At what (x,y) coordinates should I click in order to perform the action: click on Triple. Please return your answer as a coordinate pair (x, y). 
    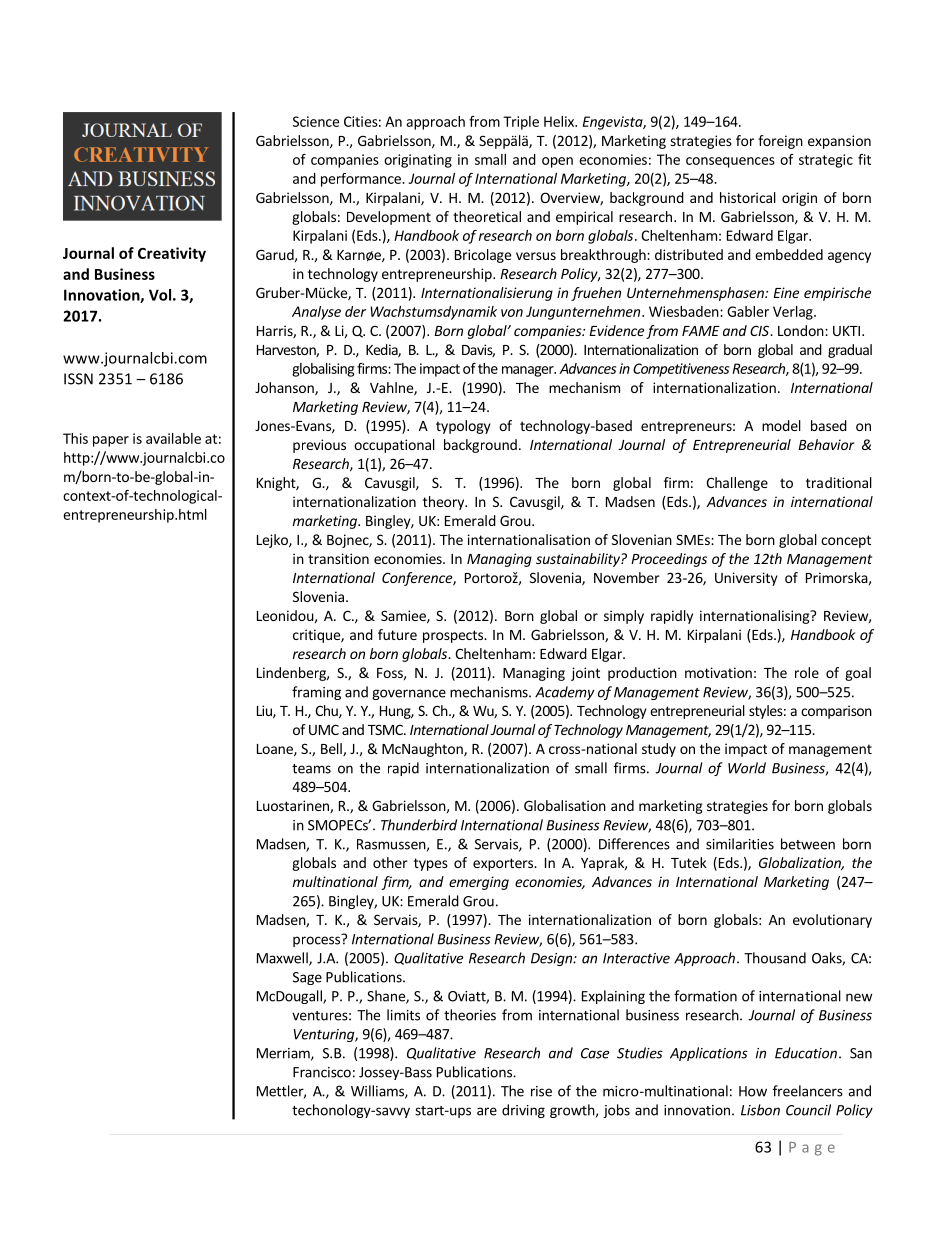
    Looking at the image, I should click on (521, 123).
